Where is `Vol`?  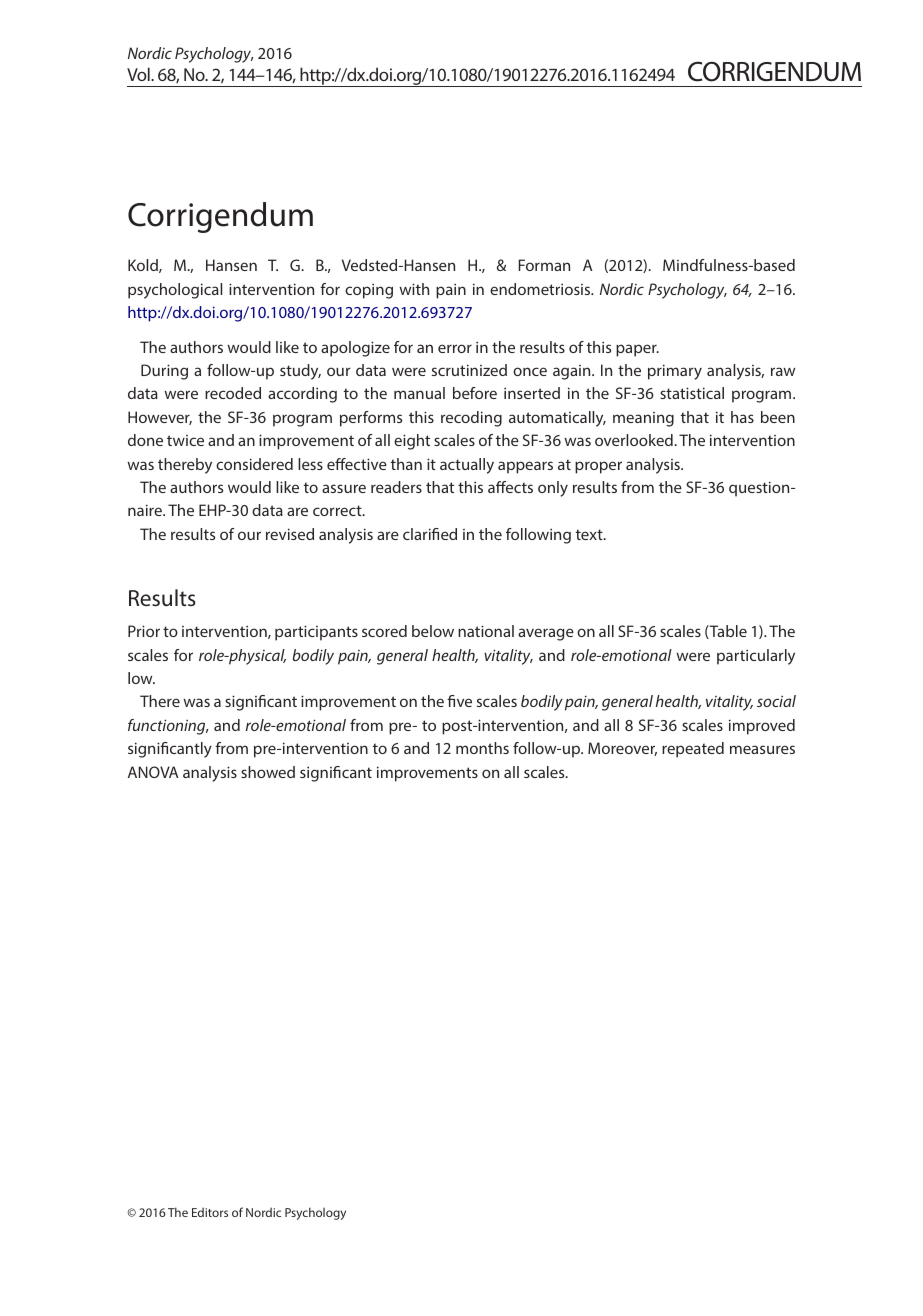
Vol is located at coordinates (139, 74).
